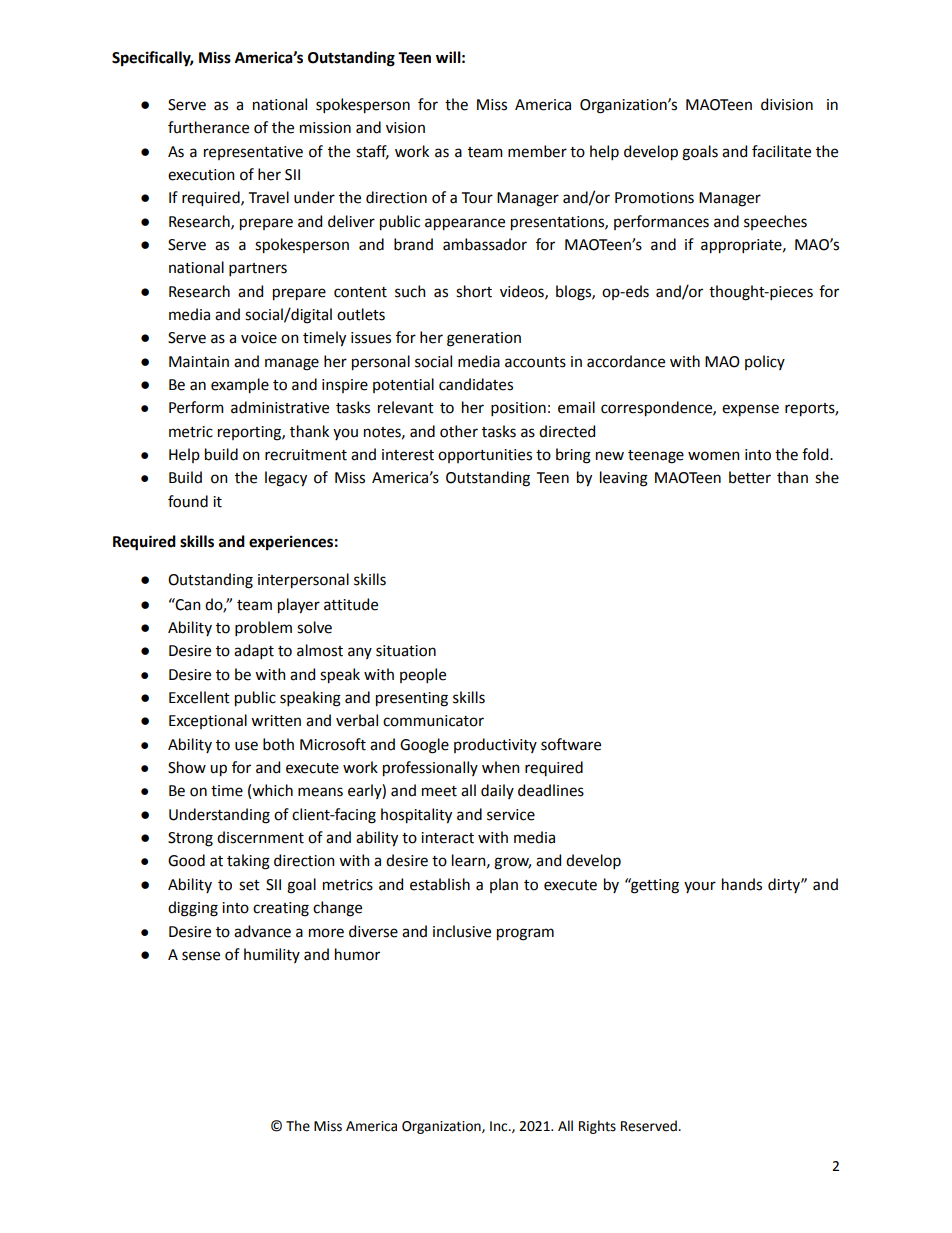 The height and width of the screenshot is (1233, 952). Describe the element at coordinates (272, 955) in the screenshot. I see `humility` at that location.
